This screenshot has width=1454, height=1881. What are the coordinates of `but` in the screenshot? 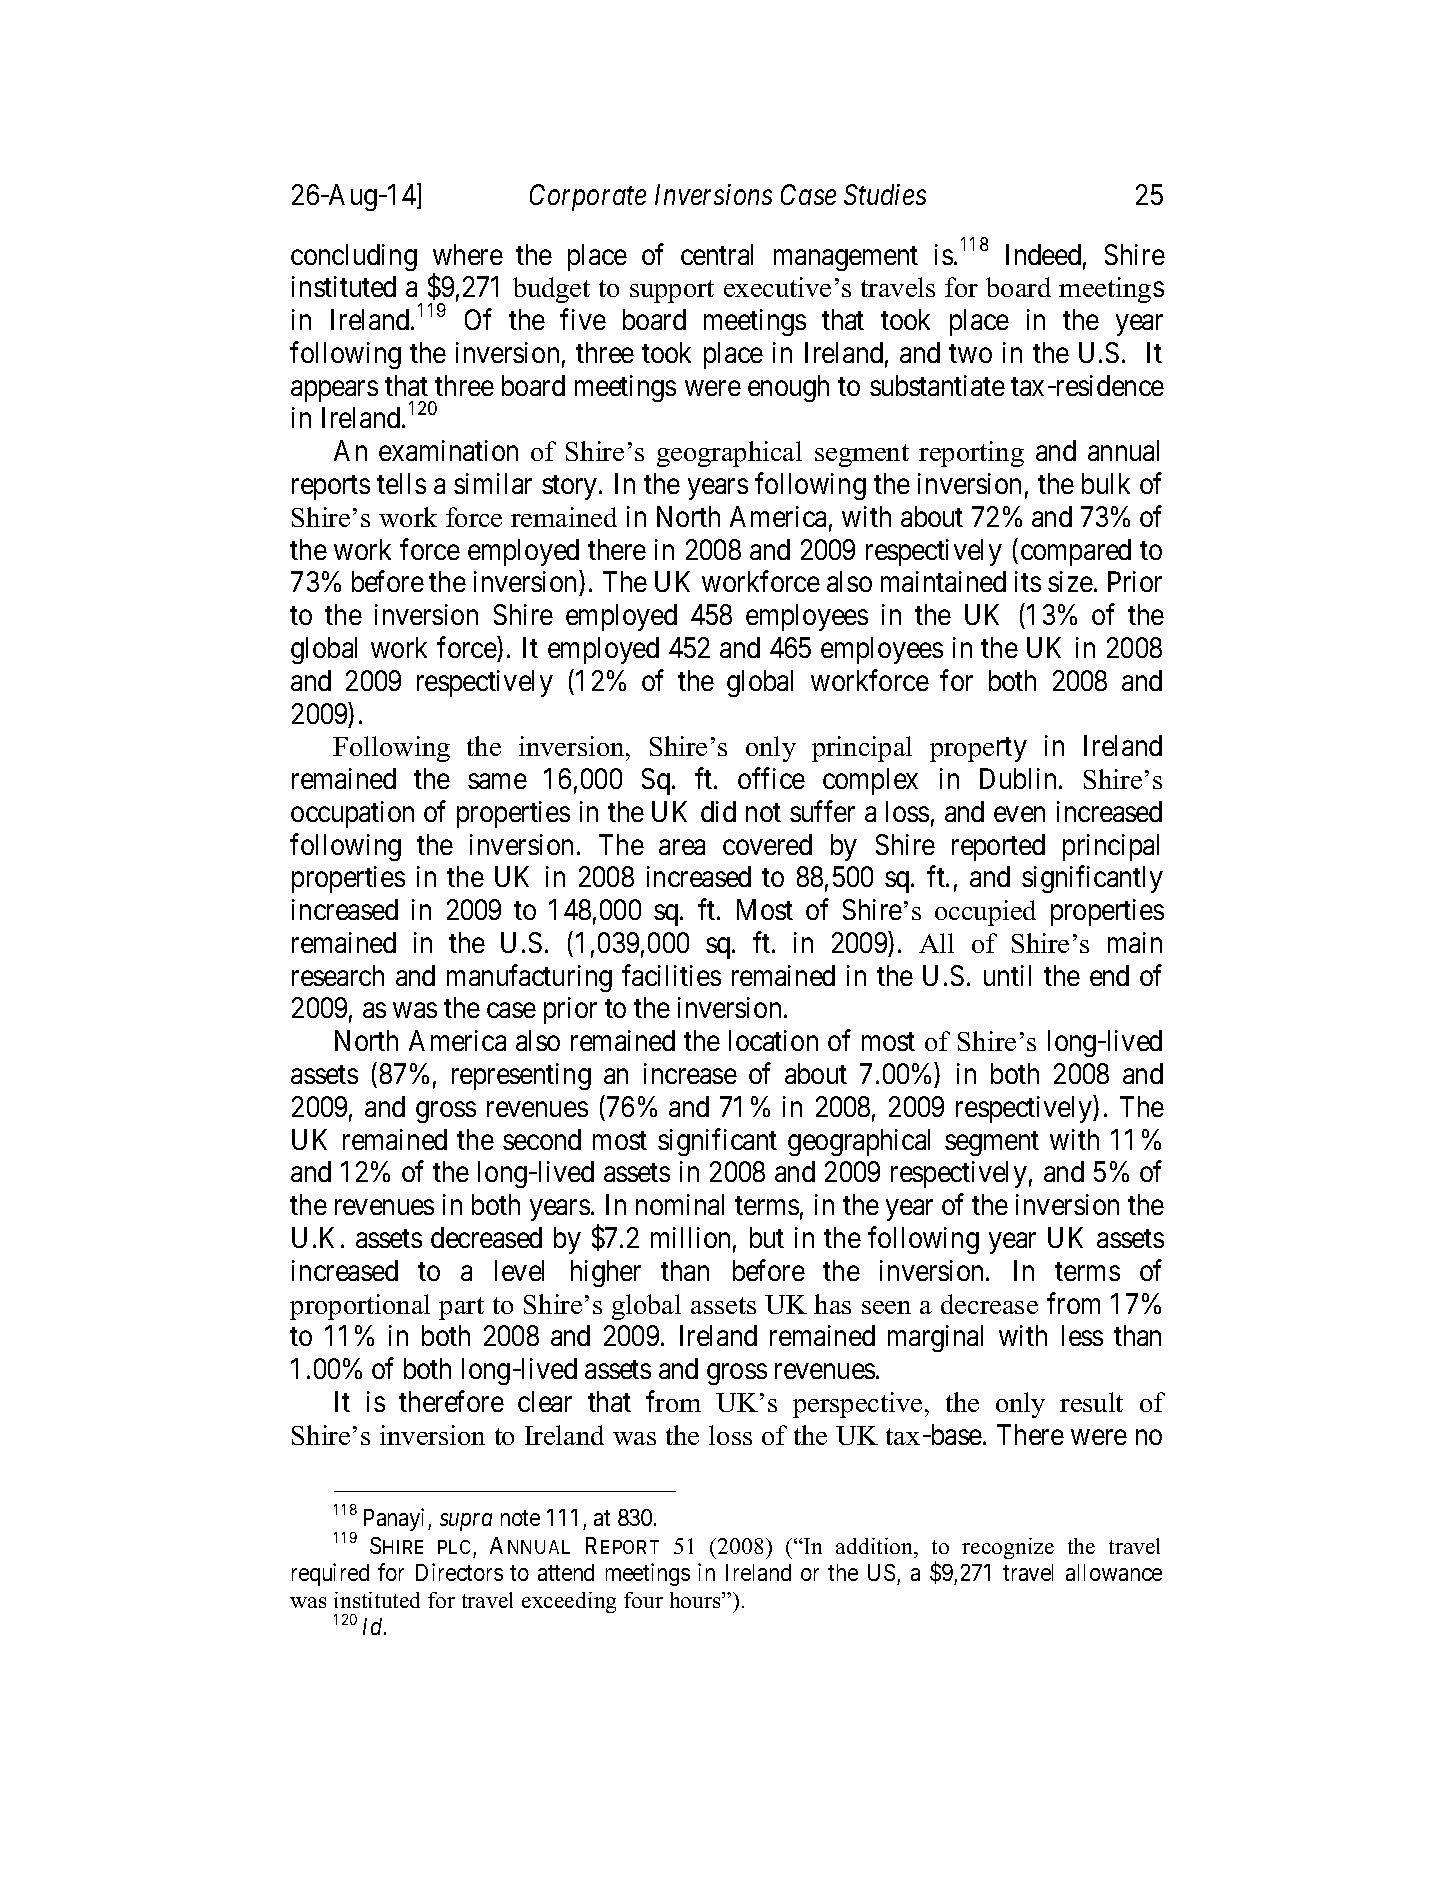 It's located at (767, 1237).
